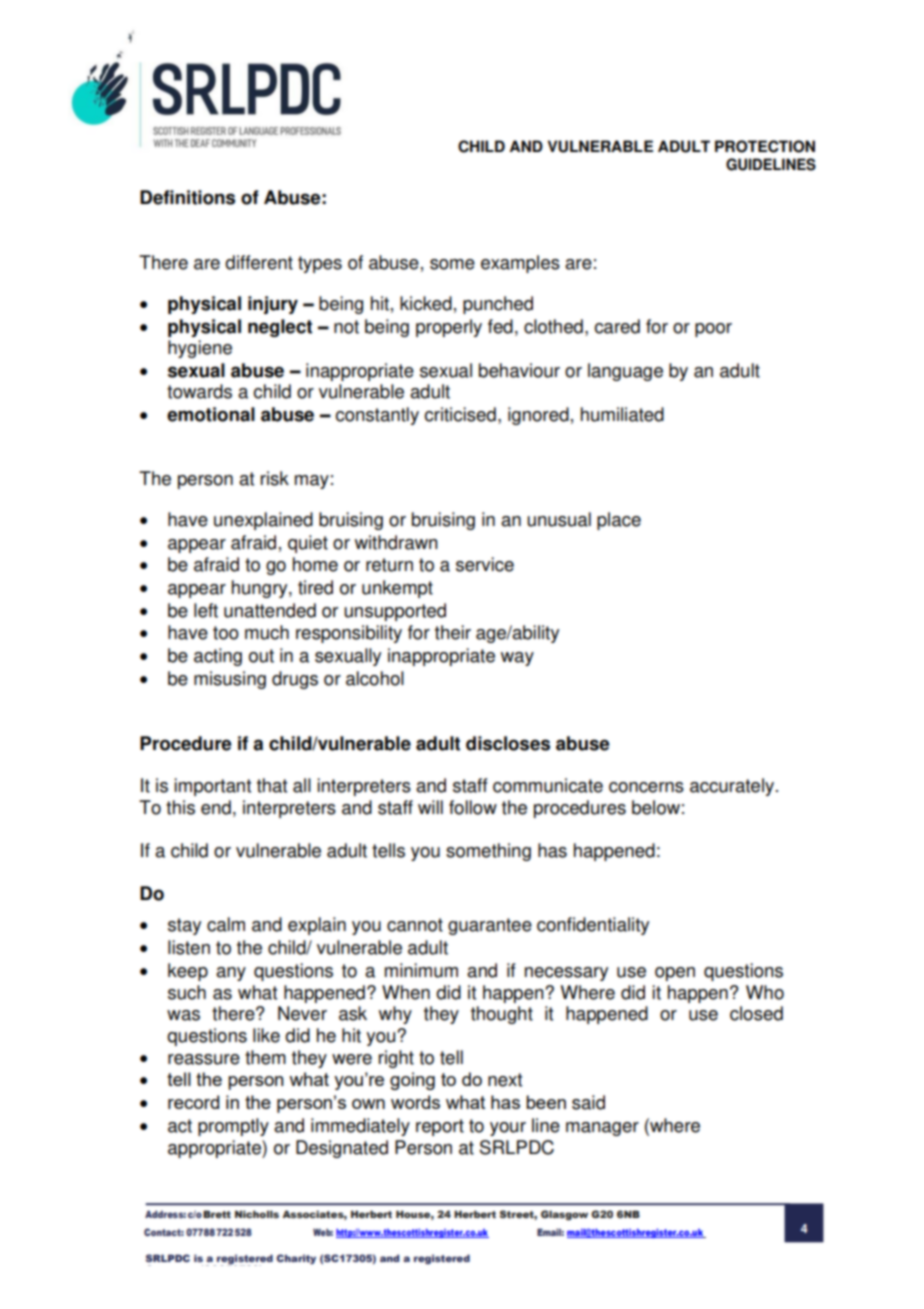  Describe the element at coordinates (508, 743) in the document. I see `discloses` at that location.
